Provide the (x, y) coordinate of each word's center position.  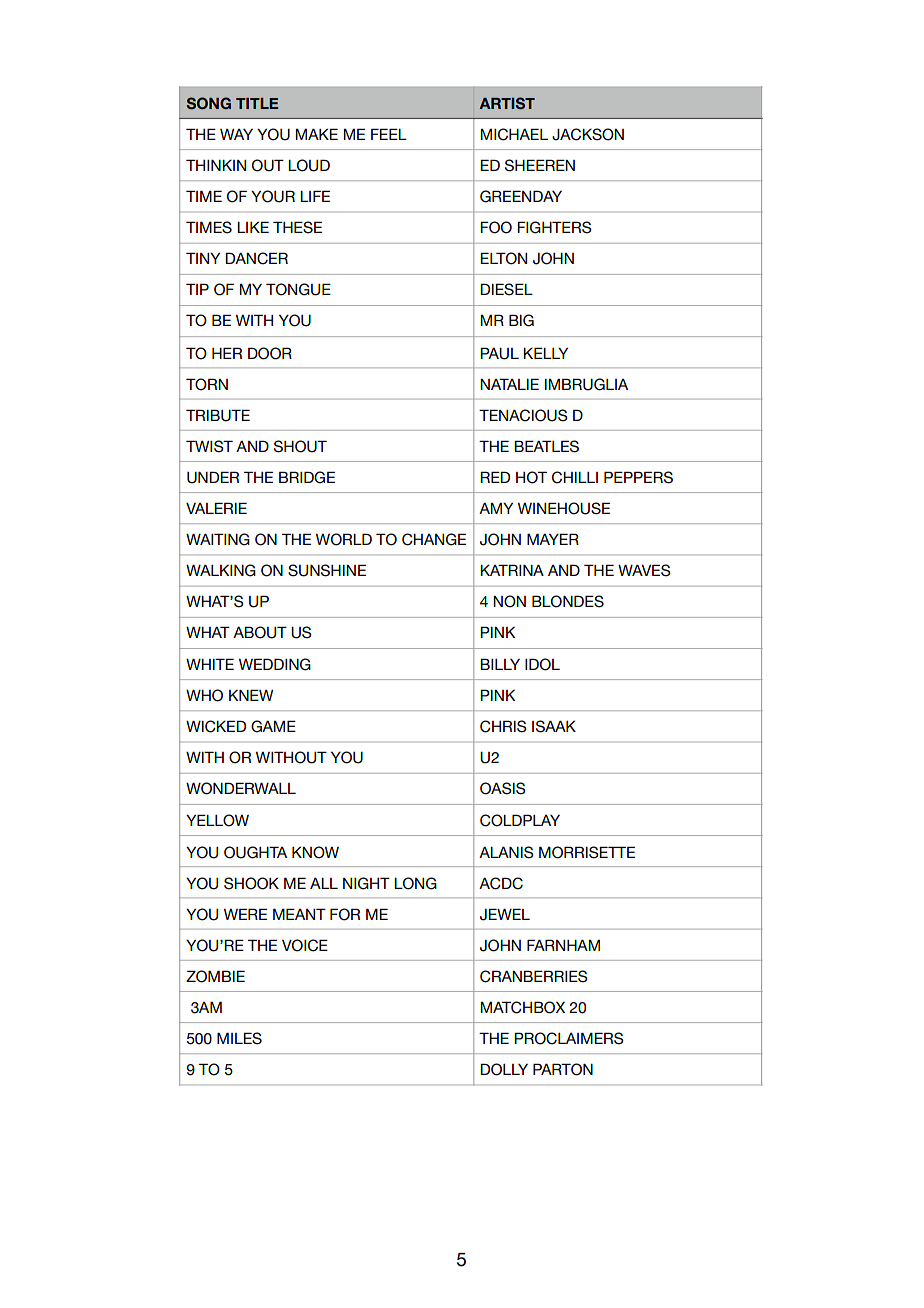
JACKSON (588, 134)
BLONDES (568, 601)
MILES (239, 1038)
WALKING (221, 570)
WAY (236, 134)
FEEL (389, 134)
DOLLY (504, 1069)
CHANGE (434, 539)
